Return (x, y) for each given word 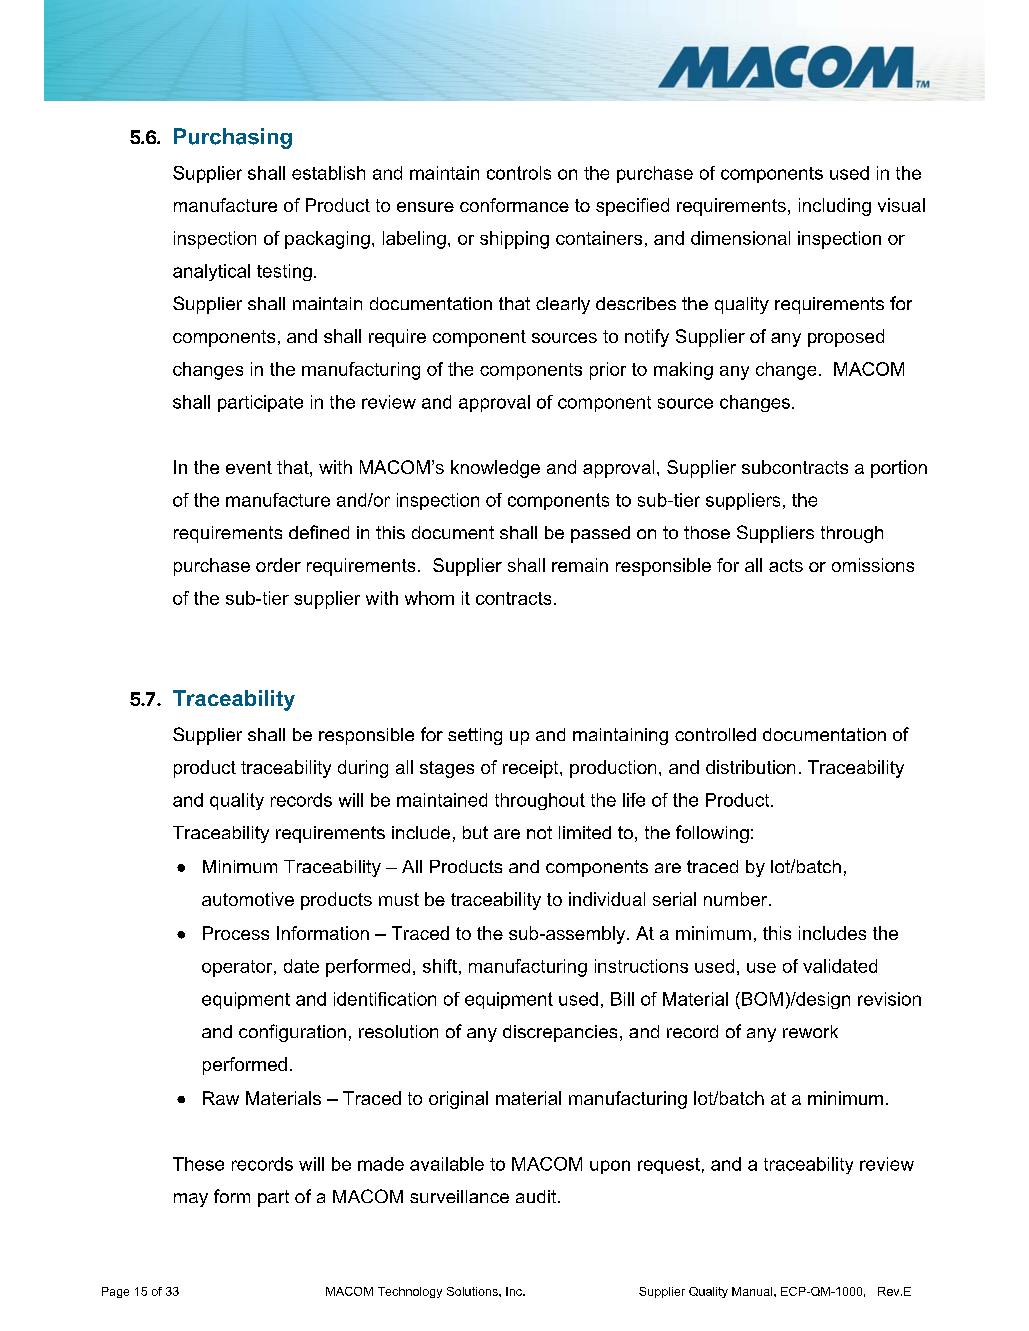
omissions (873, 565)
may (191, 1200)
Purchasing (233, 138)
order (278, 565)
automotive (248, 899)
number (737, 899)
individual (607, 899)
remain (580, 565)
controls (519, 173)
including (835, 207)
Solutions (473, 1291)
